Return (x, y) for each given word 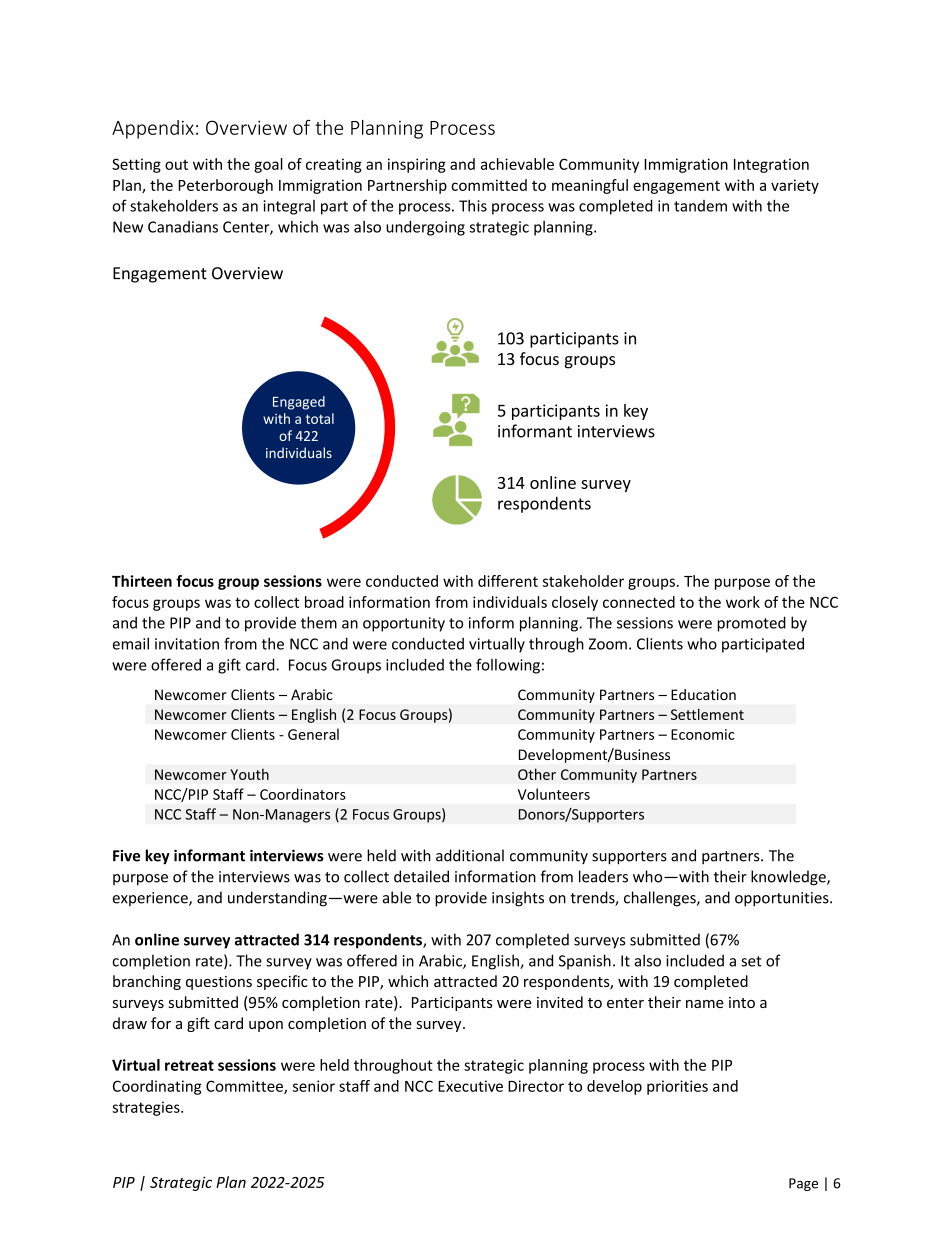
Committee (245, 1087)
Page (803, 1184)
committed (489, 185)
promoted (751, 624)
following (508, 666)
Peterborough (225, 186)
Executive (470, 1086)
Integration (771, 165)
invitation (187, 644)
